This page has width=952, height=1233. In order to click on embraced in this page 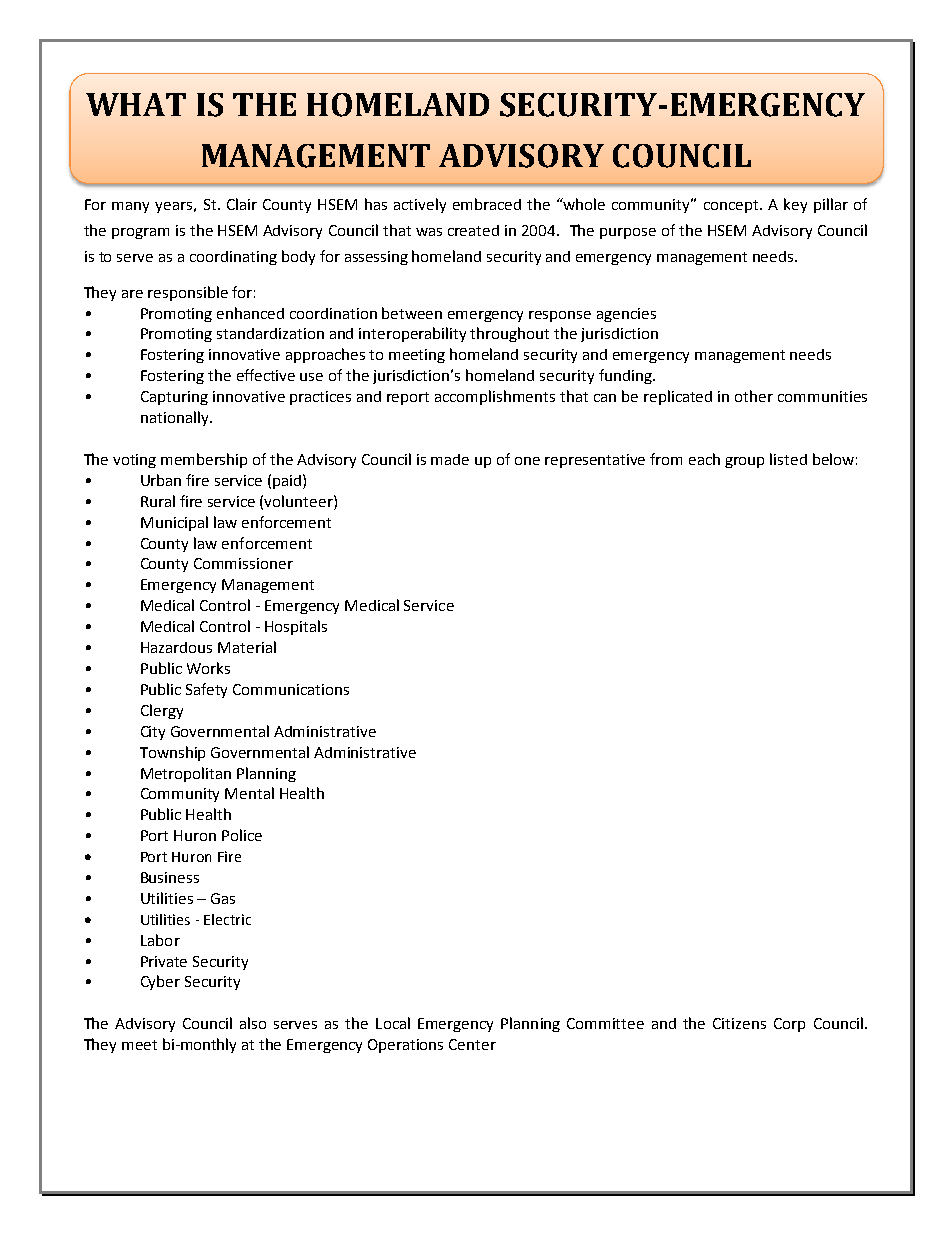, I will do `click(487, 204)`.
